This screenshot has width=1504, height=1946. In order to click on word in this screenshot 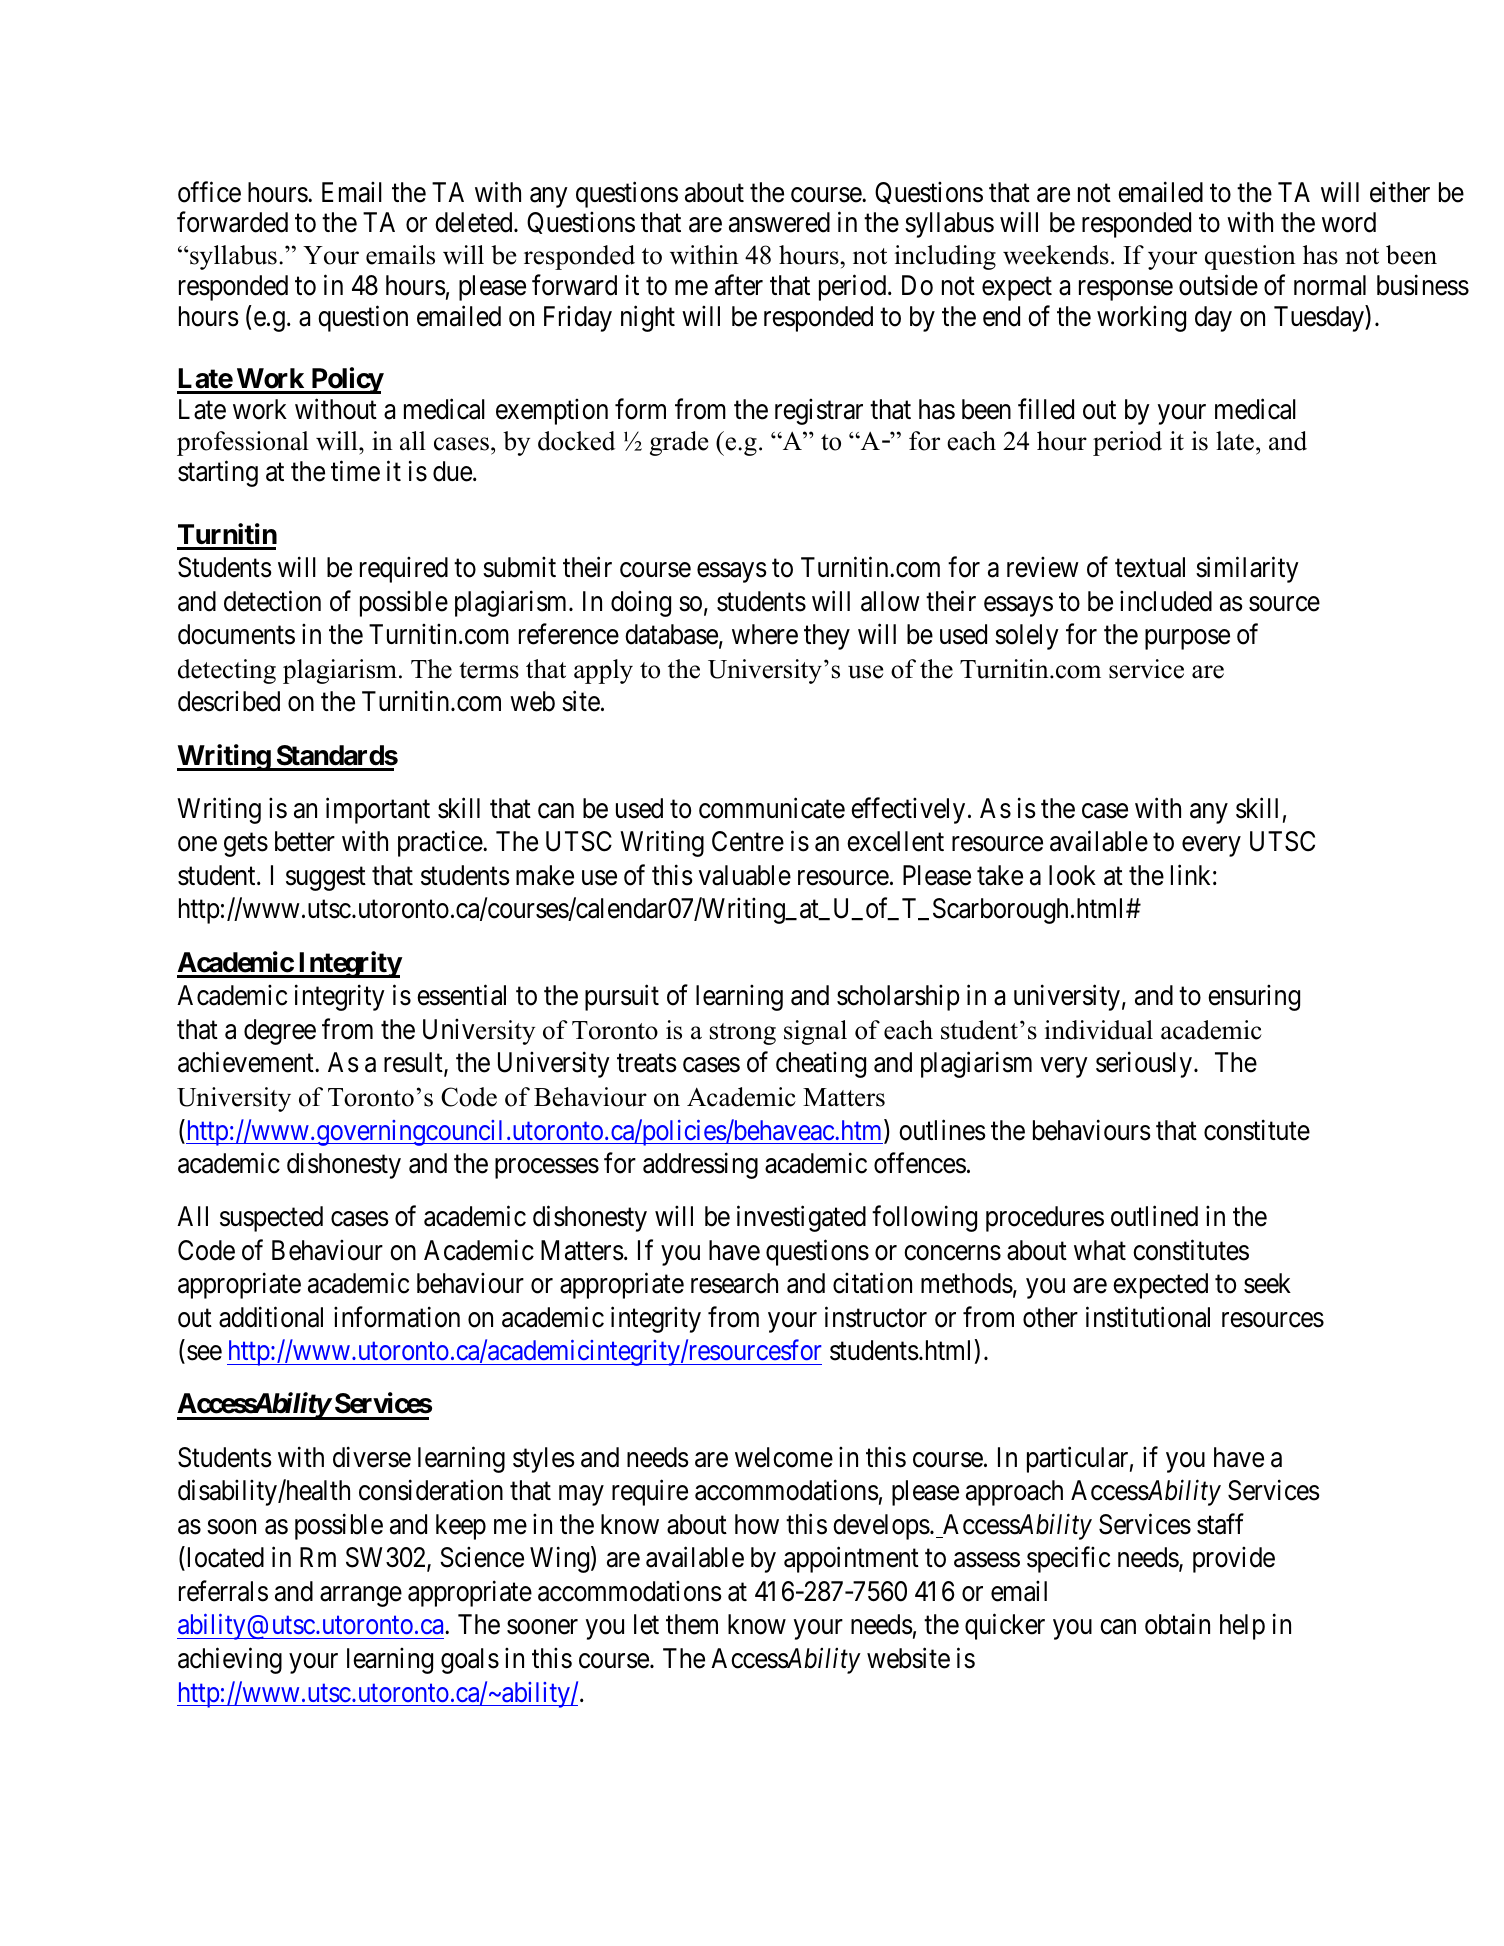, I will do `click(1349, 222)`.
